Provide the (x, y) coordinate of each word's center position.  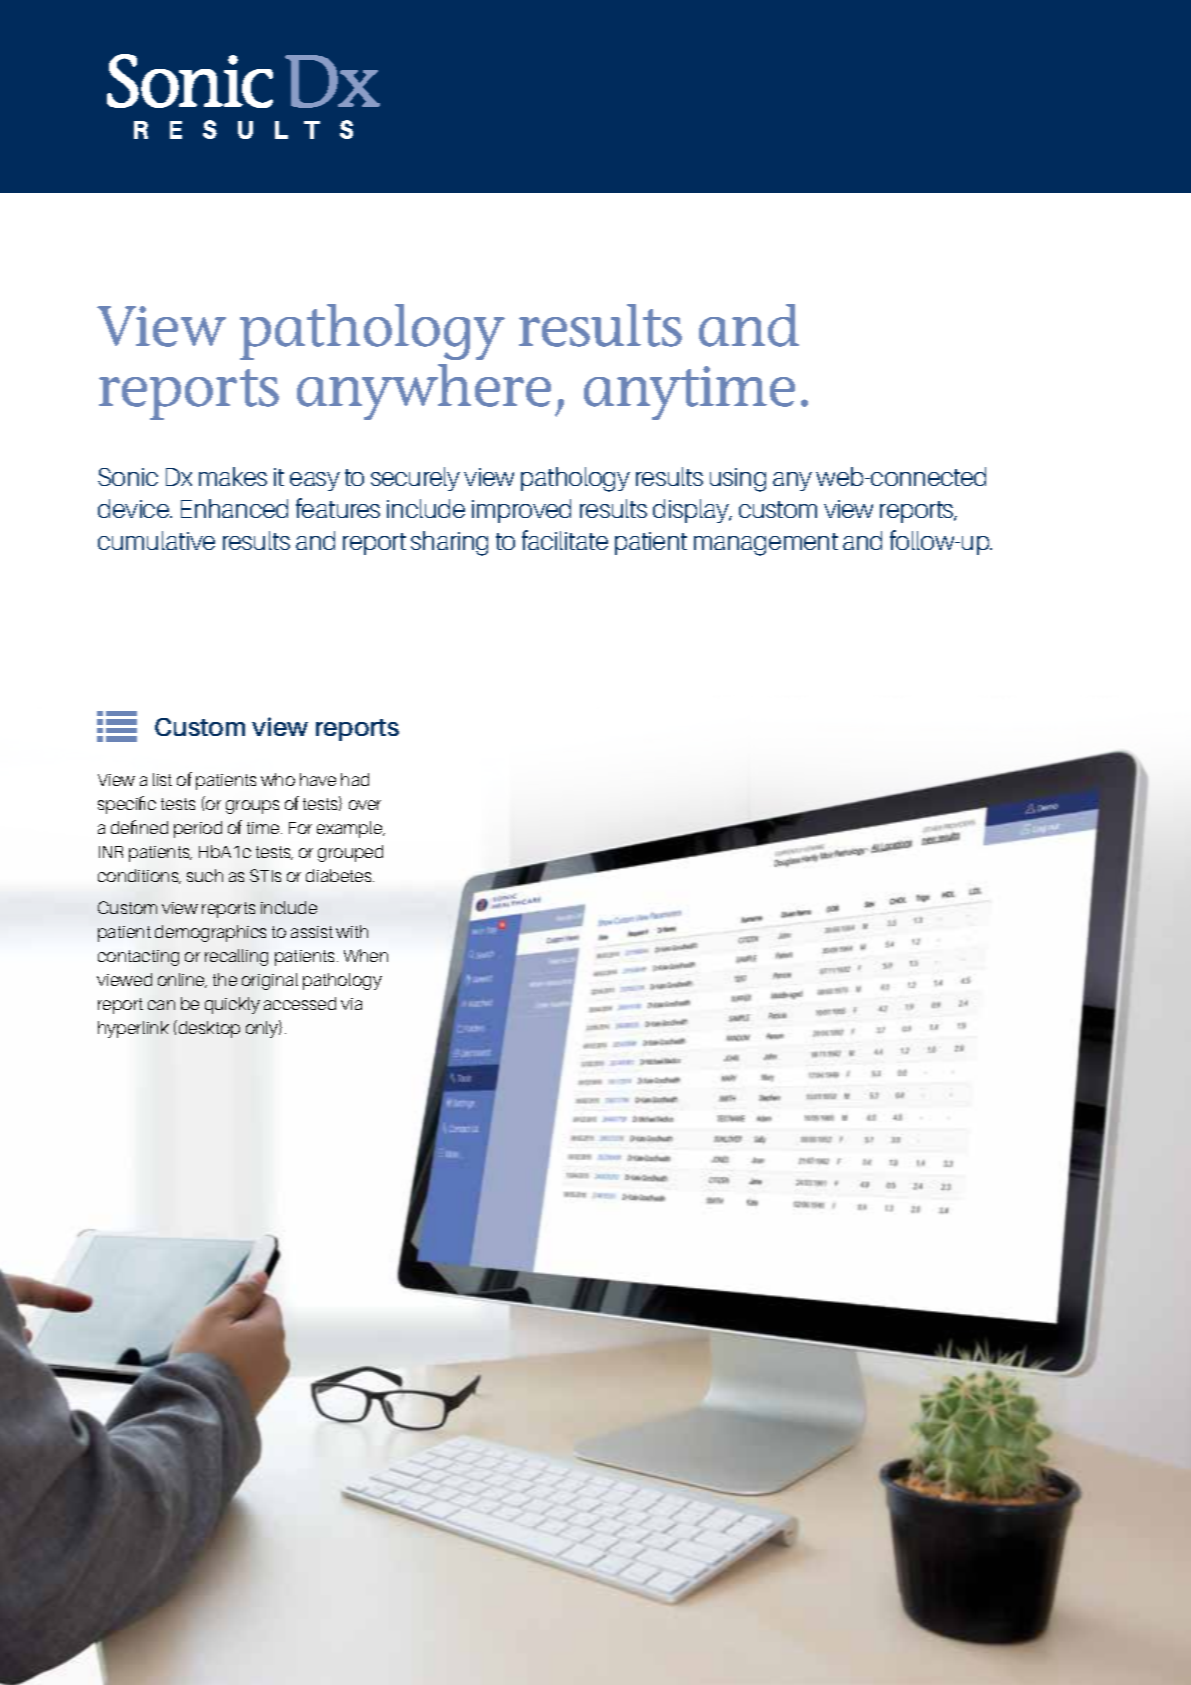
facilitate (565, 540)
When (366, 955)
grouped (350, 853)
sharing (449, 543)
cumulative (156, 540)
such (205, 875)
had (355, 779)
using (738, 480)
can (161, 1005)
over (365, 805)
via (351, 1004)
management (766, 544)
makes (233, 476)
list (162, 779)
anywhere (424, 392)
